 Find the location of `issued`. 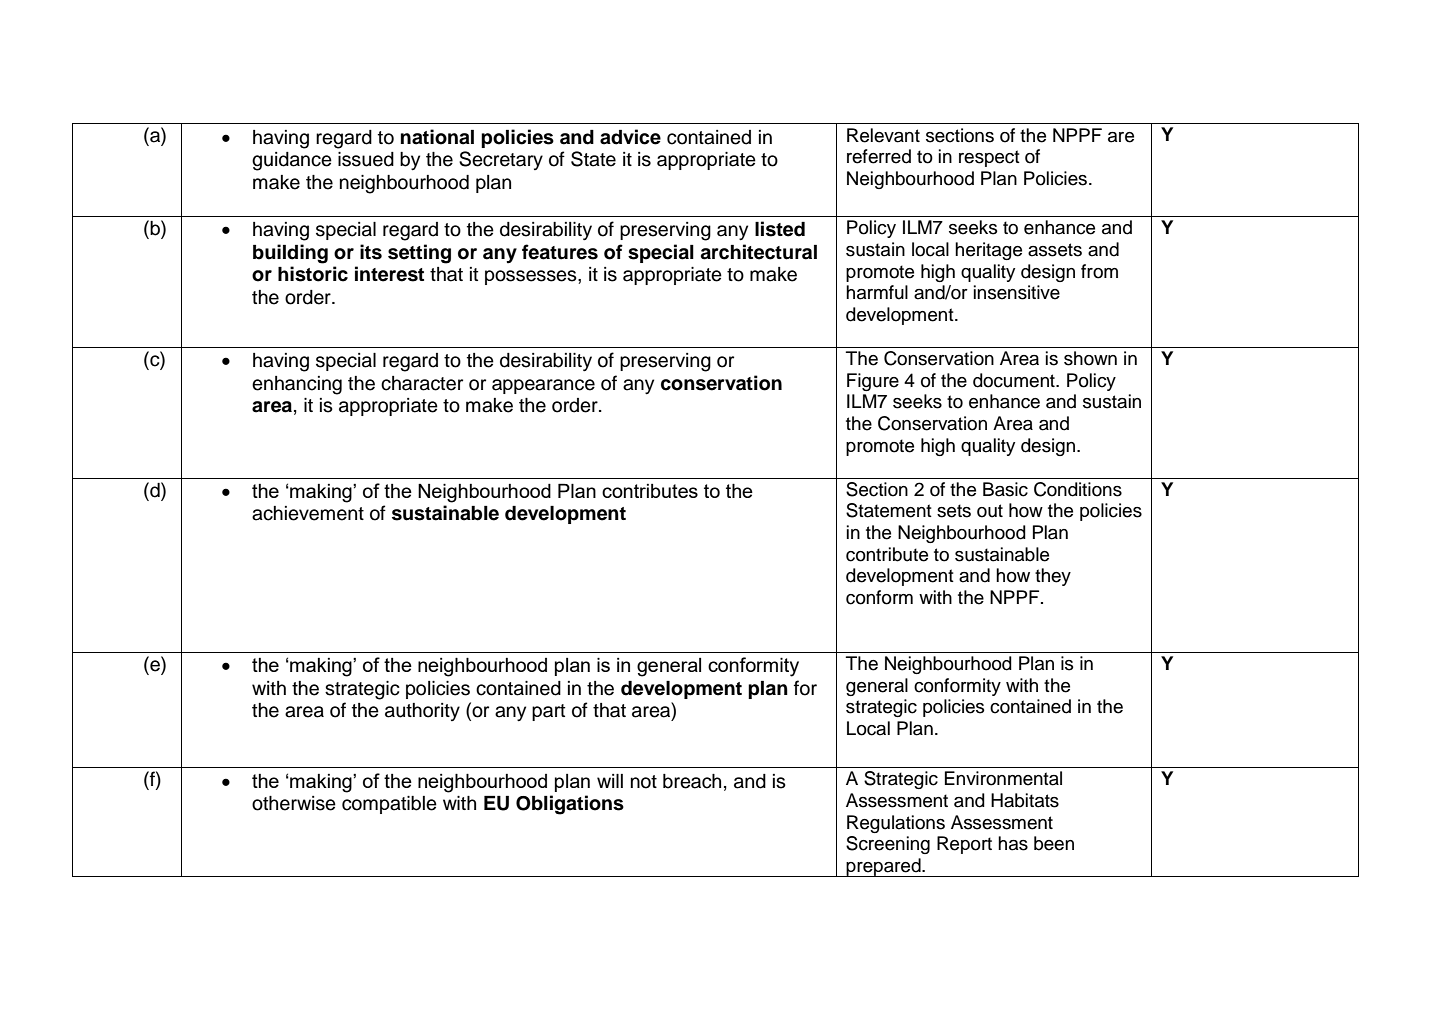

issued is located at coordinates (366, 159).
